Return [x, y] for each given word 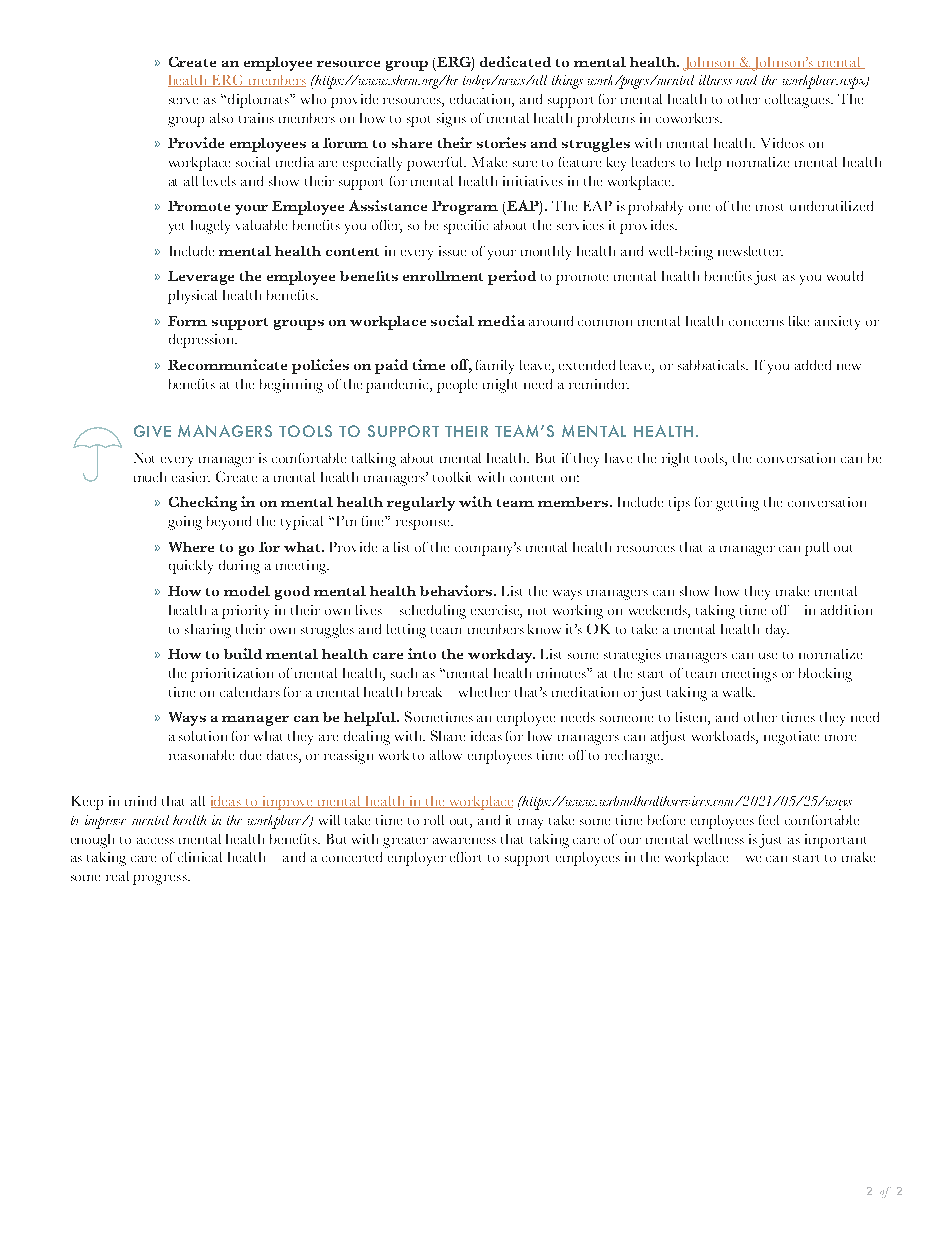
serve [183, 101]
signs [451, 120]
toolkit [452, 477]
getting [737, 504]
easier [191, 477]
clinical [200, 857]
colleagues [798, 101]
